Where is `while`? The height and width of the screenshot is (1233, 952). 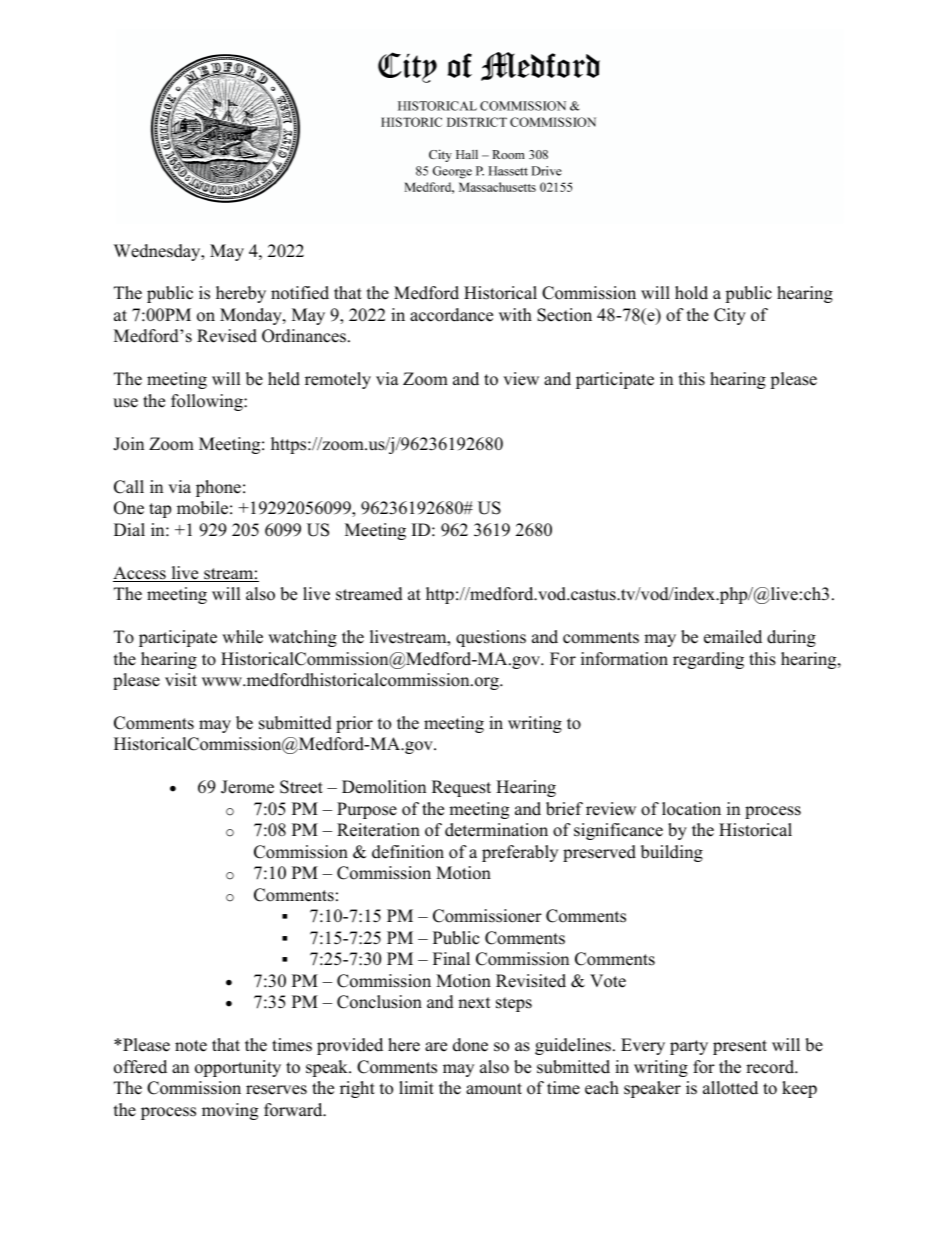
while is located at coordinates (242, 637).
